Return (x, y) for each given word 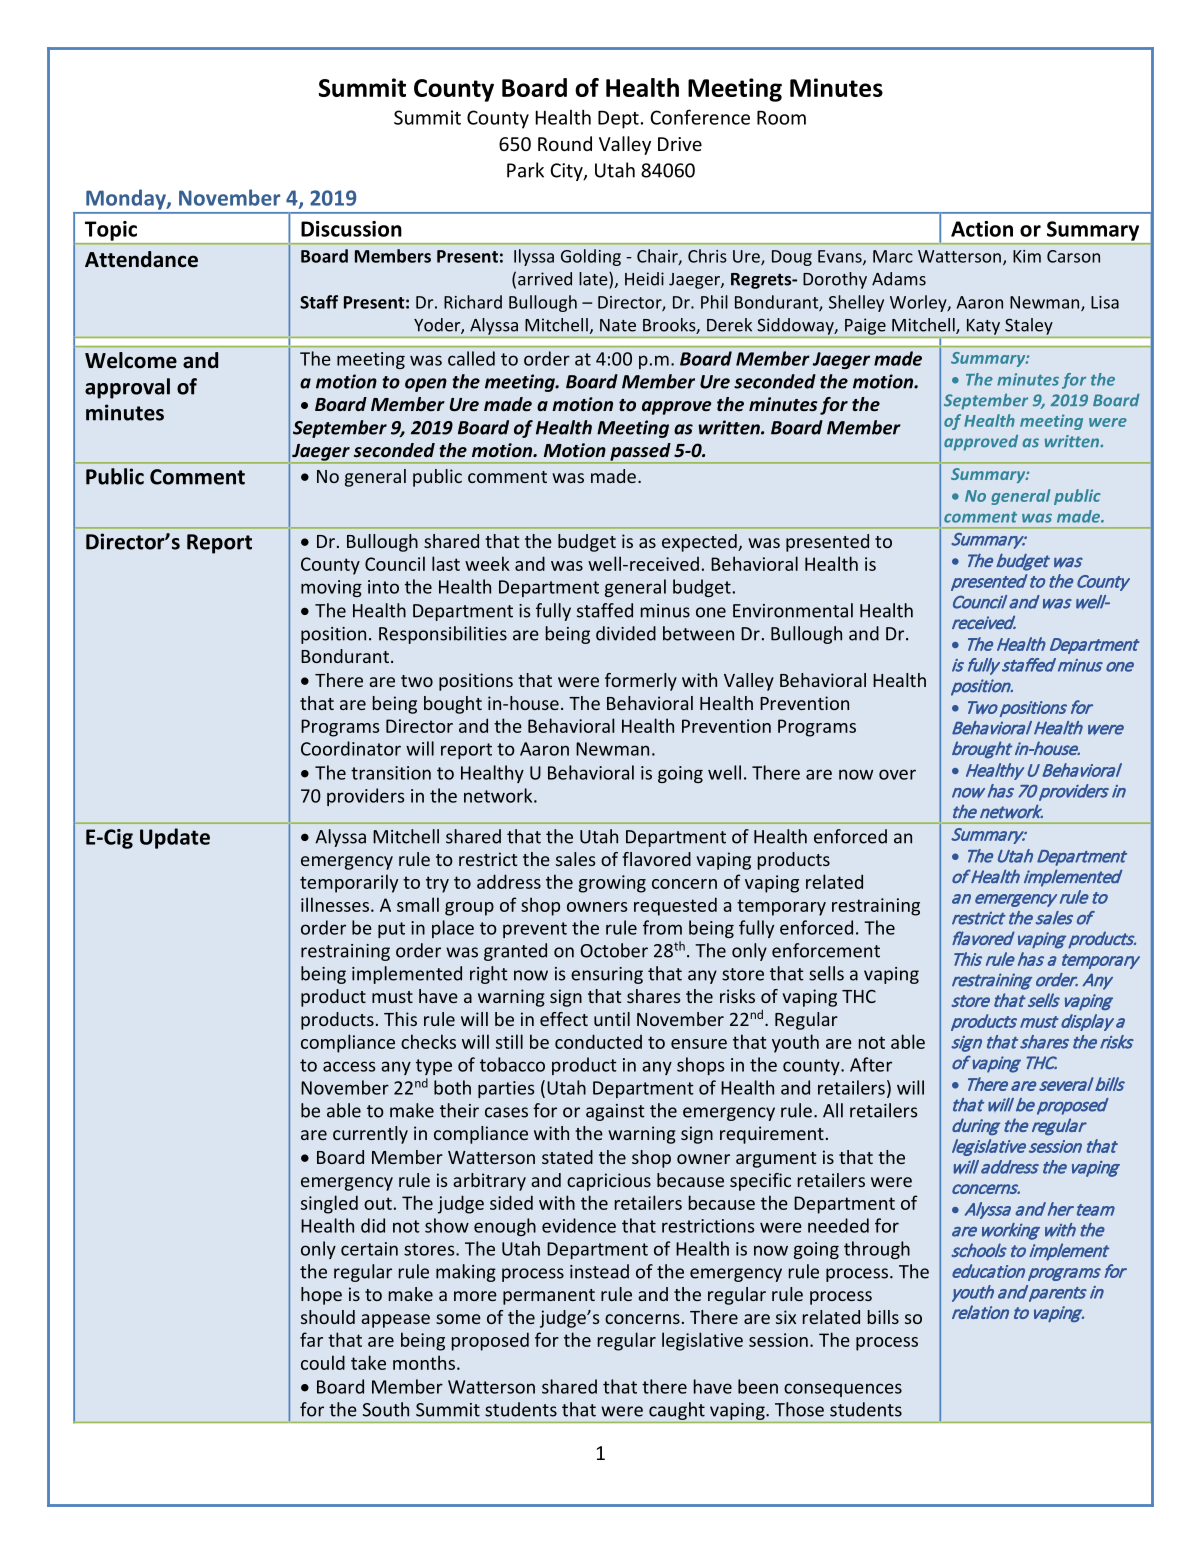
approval (127, 388)
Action (982, 229)
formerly (641, 682)
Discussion (351, 229)
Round (565, 143)
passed (640, 453)
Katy (983, 327)
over (897, 774)
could (323, 1362)
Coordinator (351, 748)
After (871, 1064)
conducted (598, 1041)
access (349, 1066)
